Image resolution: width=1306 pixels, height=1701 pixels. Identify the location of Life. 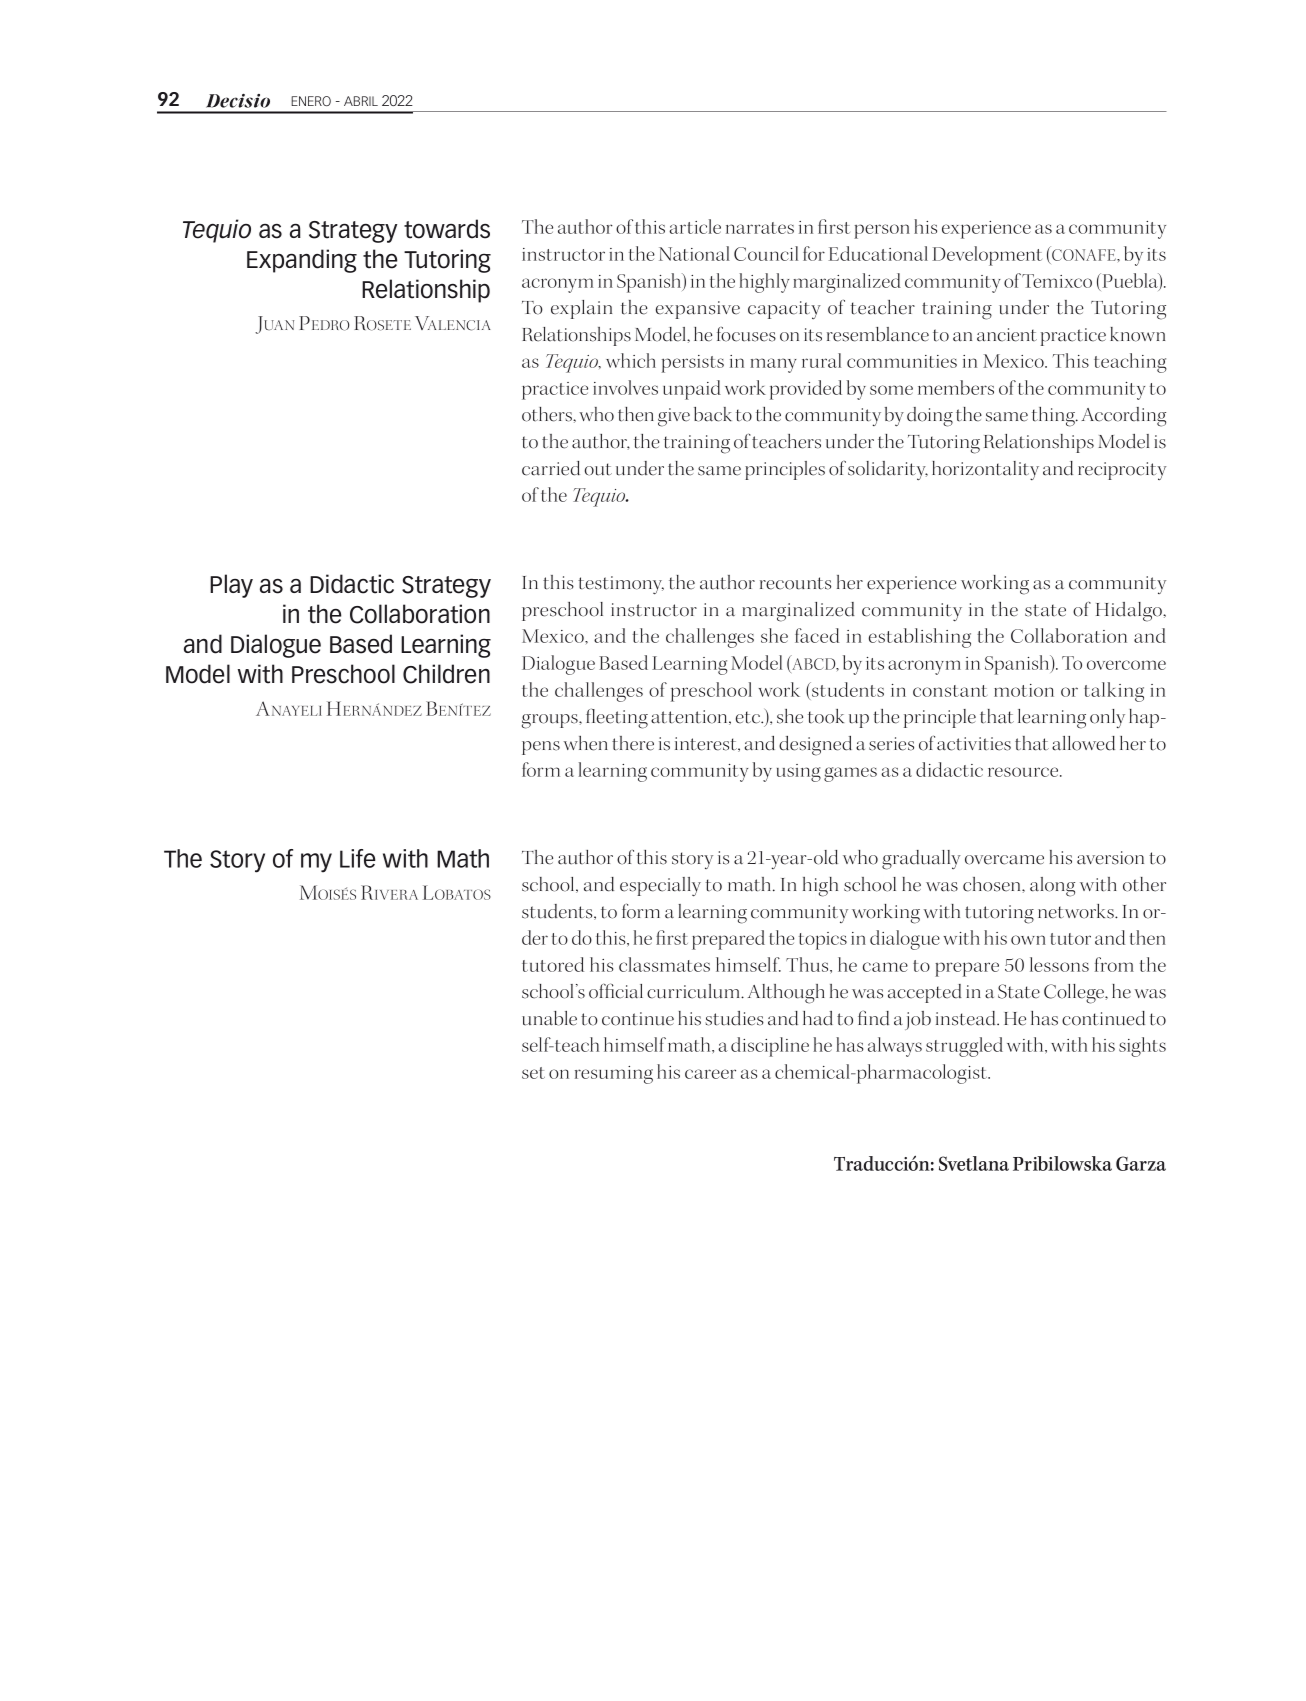
(358, 858).
